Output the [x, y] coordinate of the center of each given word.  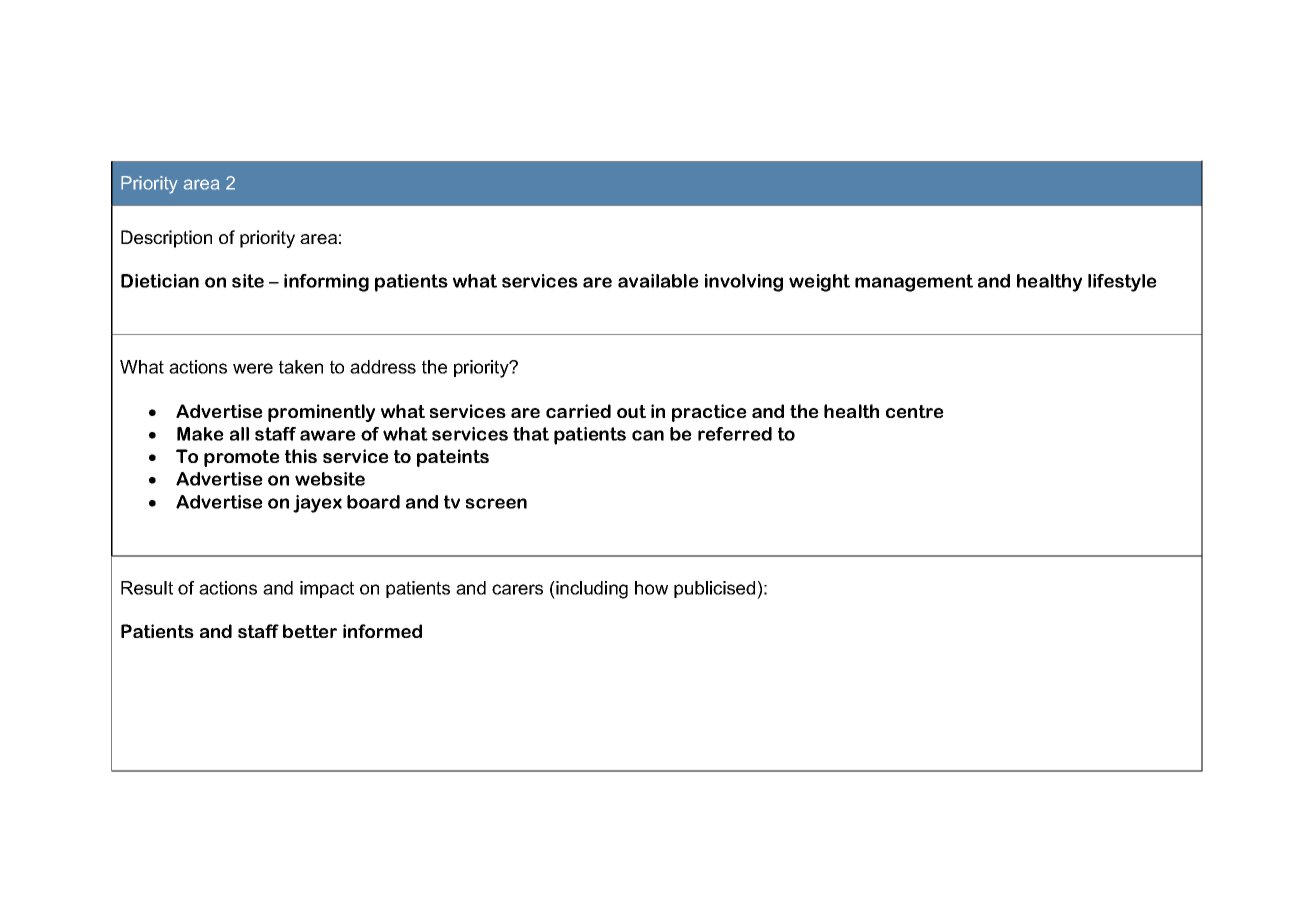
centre [915, 411]
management [914, 283]
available [658, 281]
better [310, 631]
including [591, 590]
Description [166, 239]
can [648, 435]
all [239, 434]
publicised [716, 590]
